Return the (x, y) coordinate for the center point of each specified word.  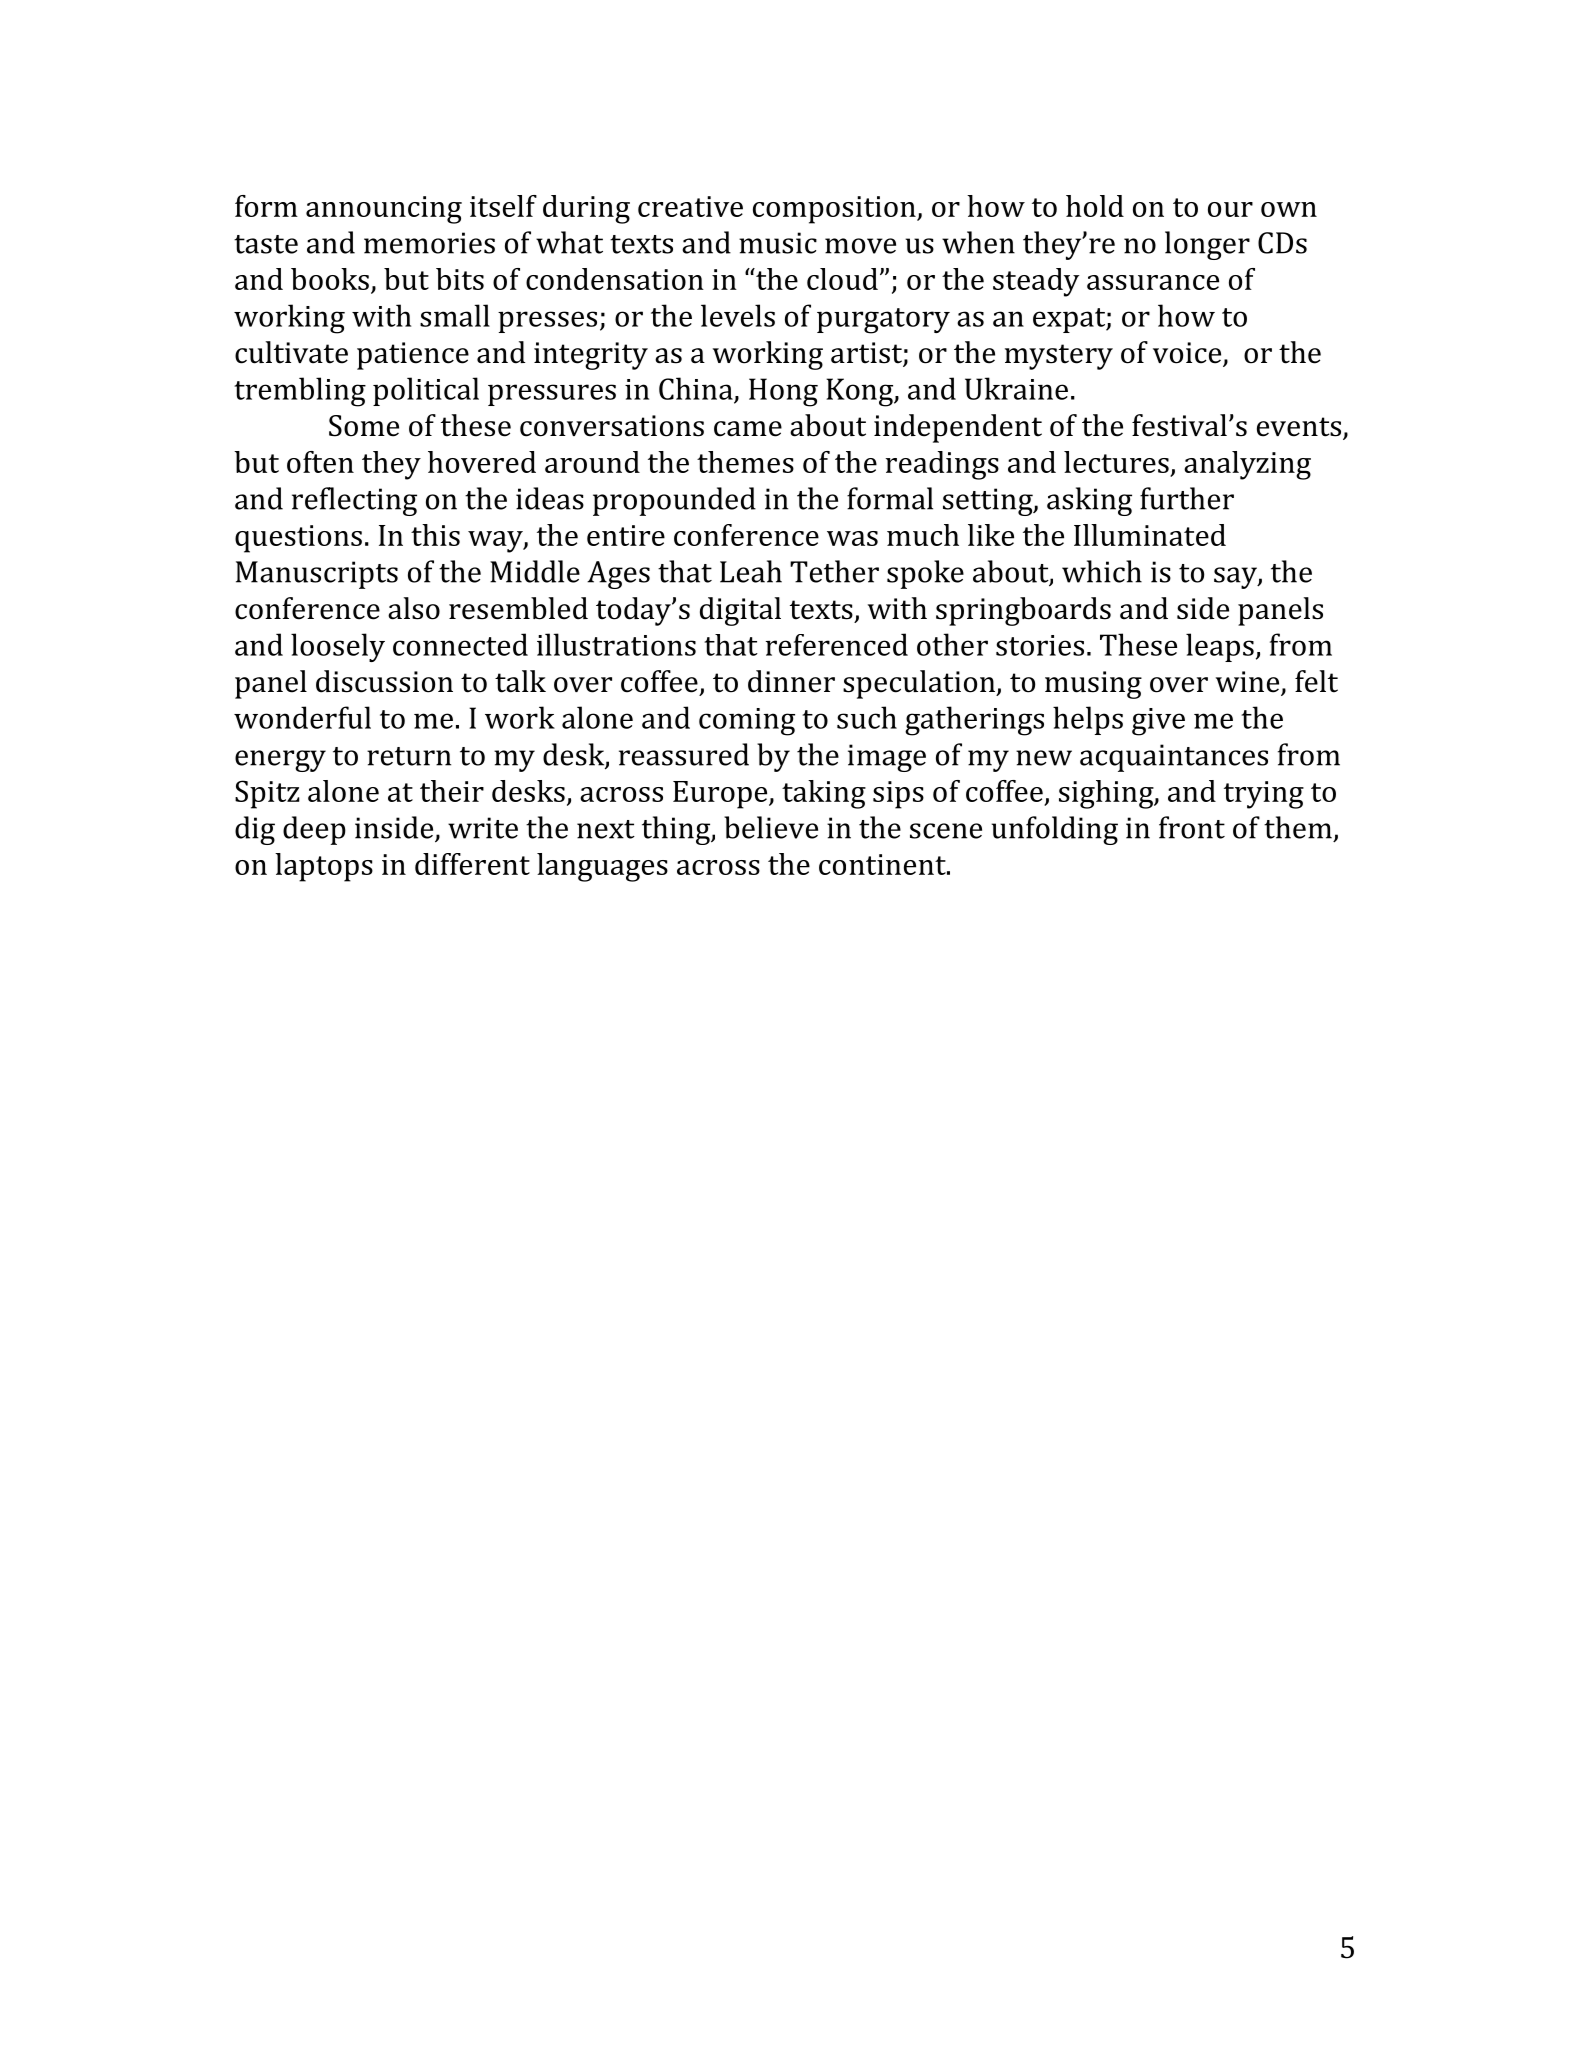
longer (1207, 245)
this (435, 535)
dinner (791, 681)
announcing (384, 210)
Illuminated (1150, 535)
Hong (783, 392)
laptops (324, 867)
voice (1188, 354)
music (778, 243)
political (426, 391)
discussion (384, 681)
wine (1249, 683)
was (852, 538)
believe (771, 827)
